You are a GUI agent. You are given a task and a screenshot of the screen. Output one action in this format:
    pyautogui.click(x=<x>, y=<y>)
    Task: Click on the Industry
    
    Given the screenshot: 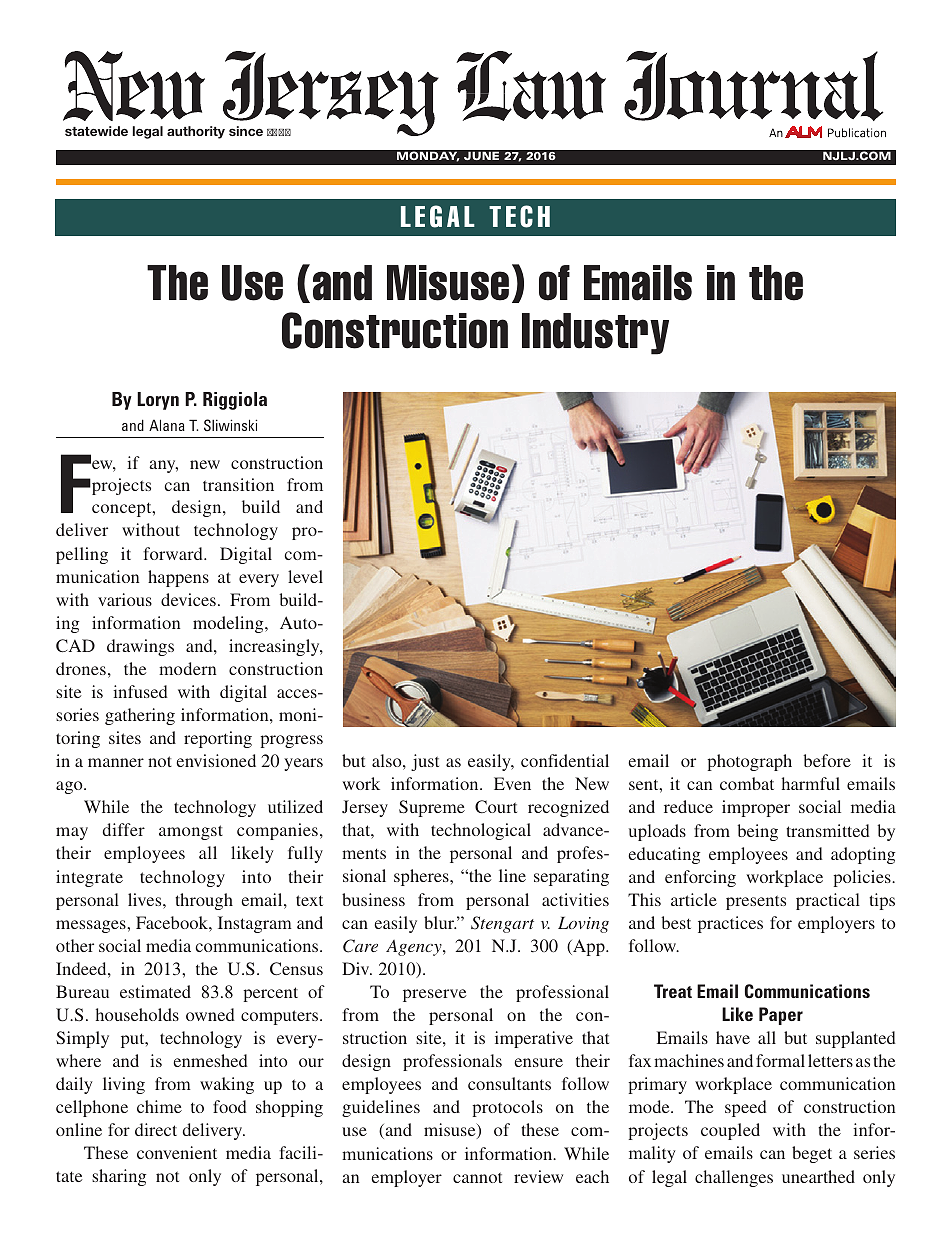 What is the action you would take?
    pyautogui.click(x=595, y=334)
